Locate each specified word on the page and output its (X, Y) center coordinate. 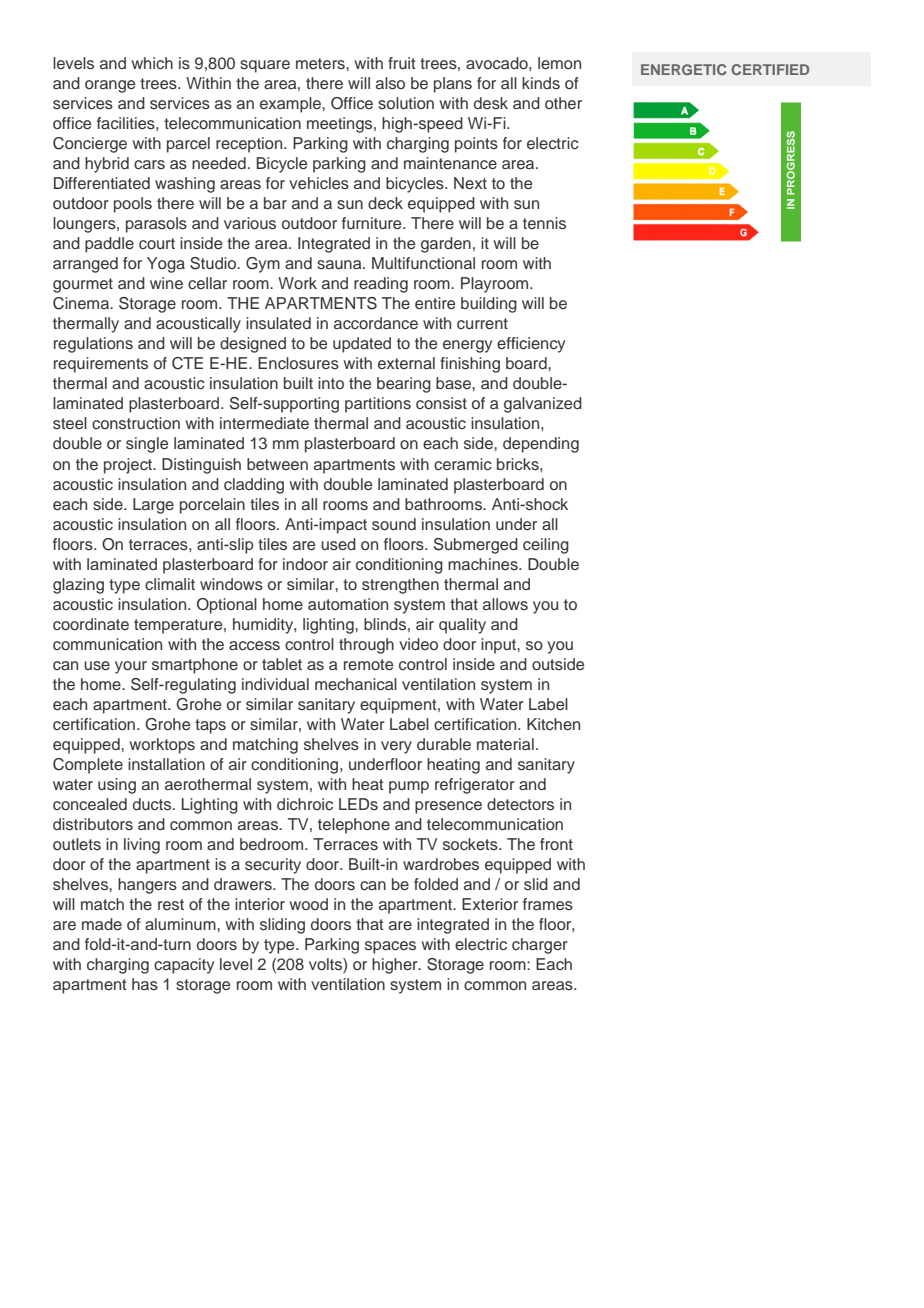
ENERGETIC (683, 69)
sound (394, 524)
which (152, 63)
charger (540, 946)
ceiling (546, 546)
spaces (390, 947)
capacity (184, 966)
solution (406, 103)
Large (153, 506)
